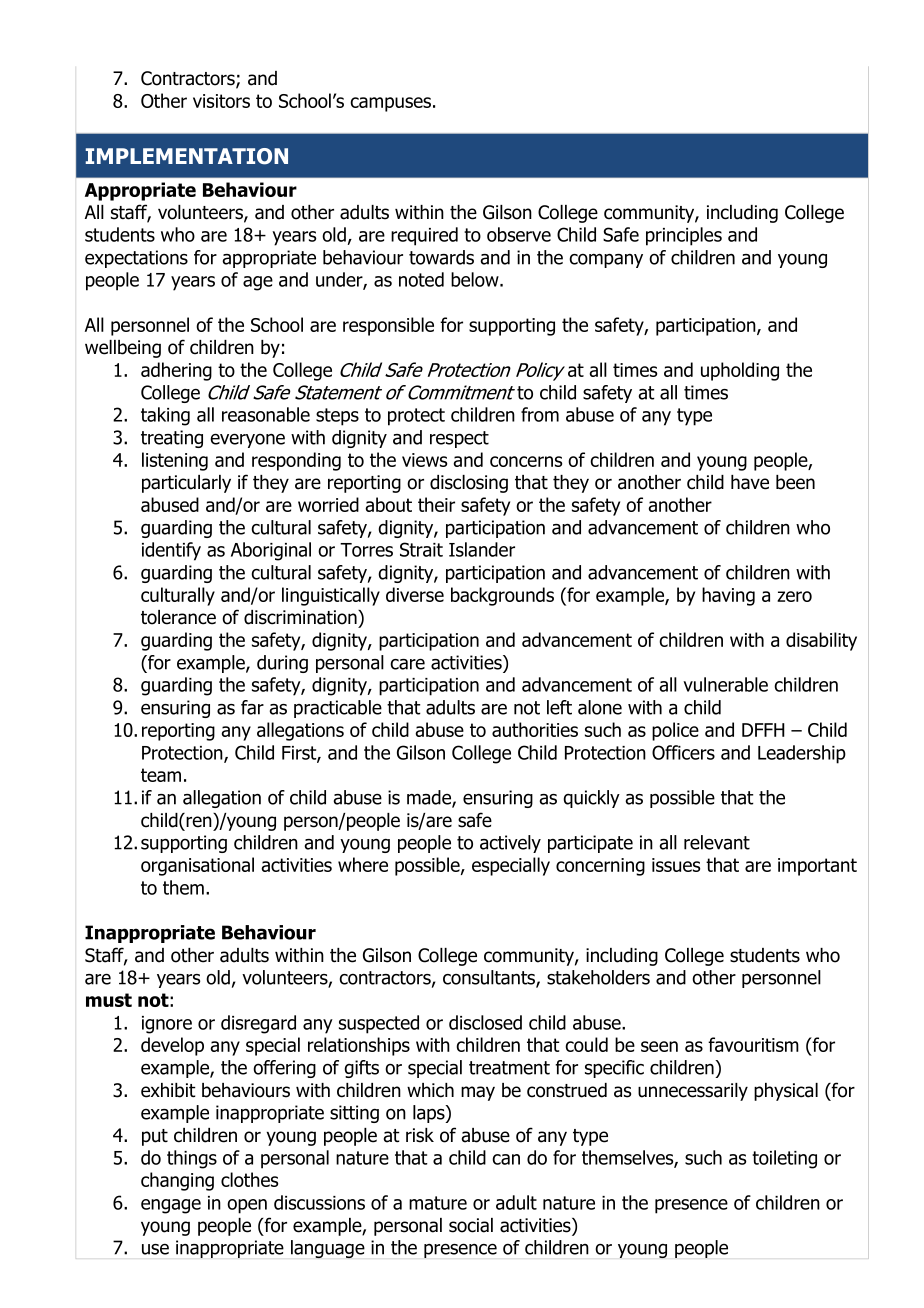  I want to click on required, so click(424, 236).
